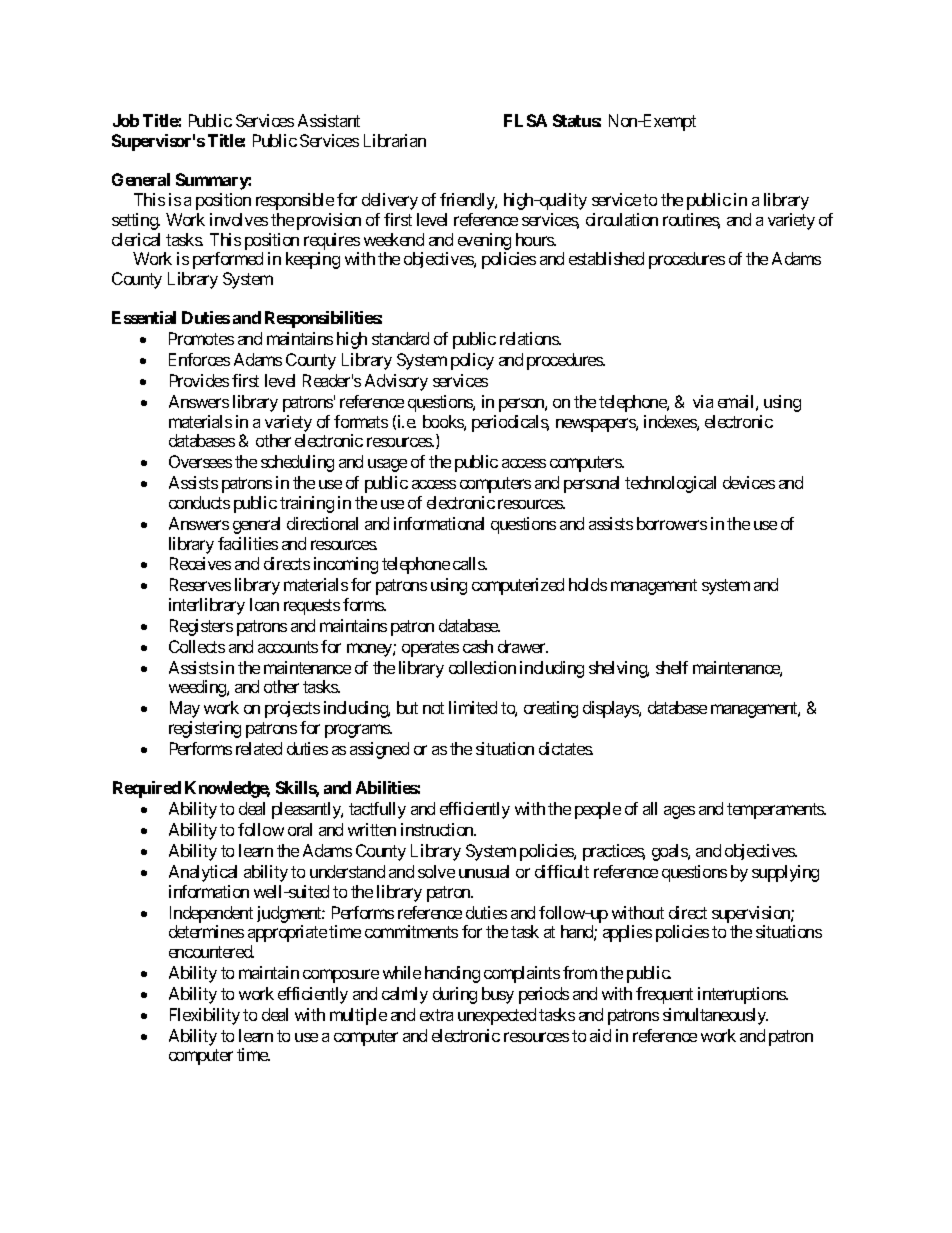 The height and width of the screenshot is (1233, 952). What do you see at coordinates (703, 401) in the screenshot?
I see `via` at bounding box center [703, 401].
